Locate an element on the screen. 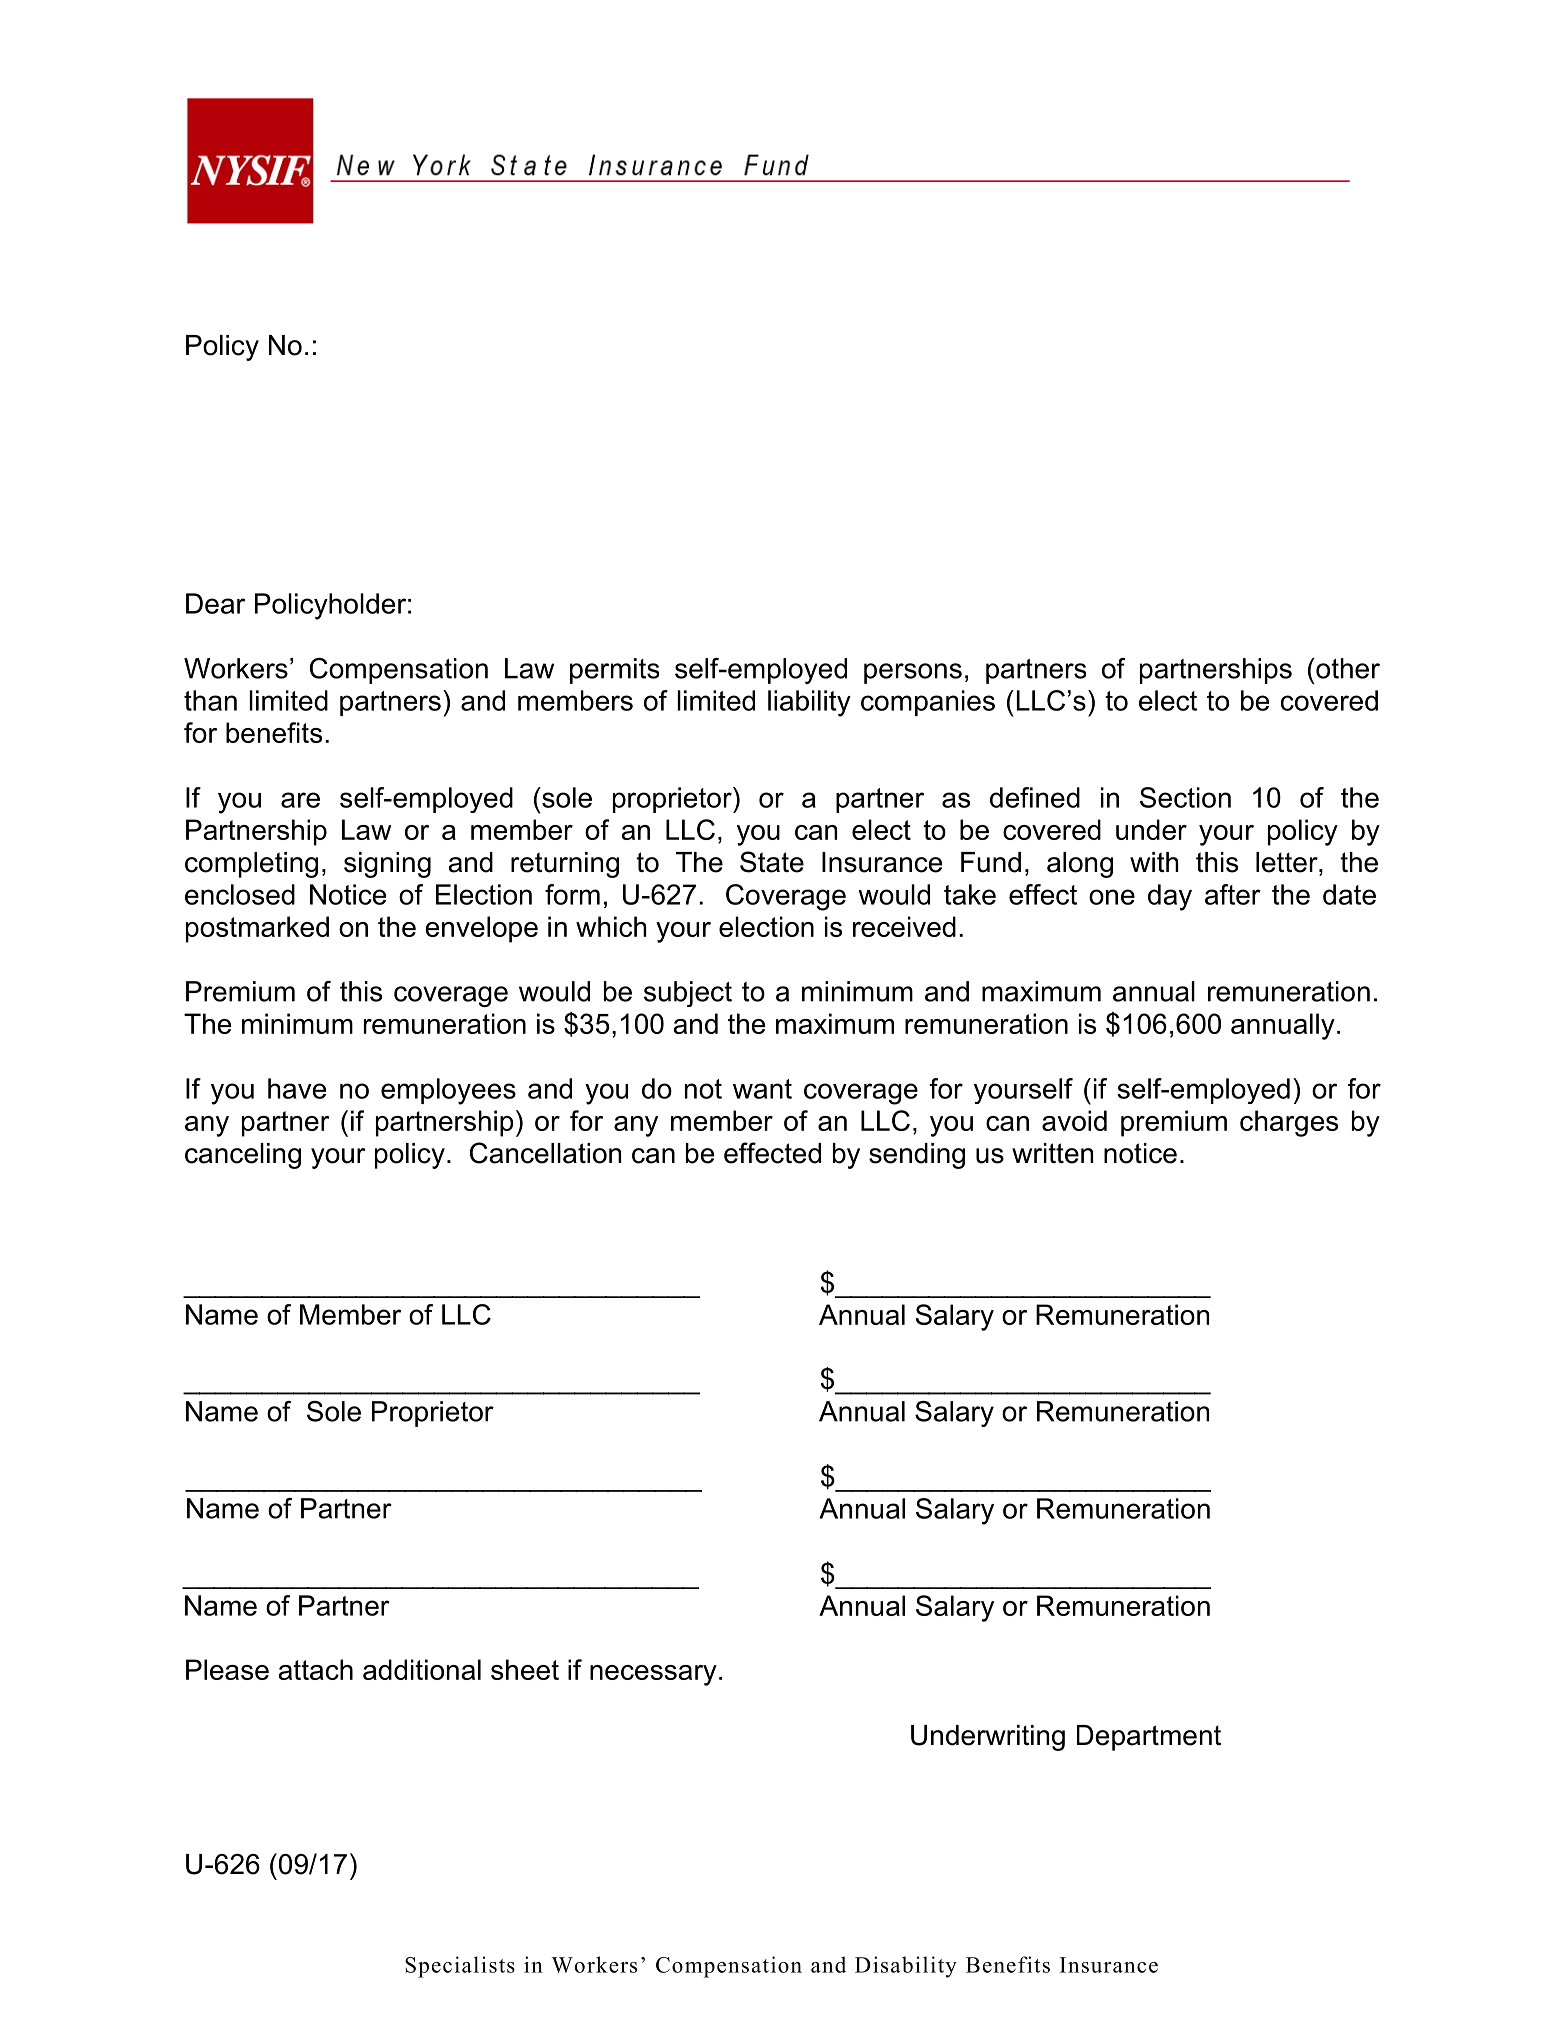  Dear is located at coordinates (215, 603).
